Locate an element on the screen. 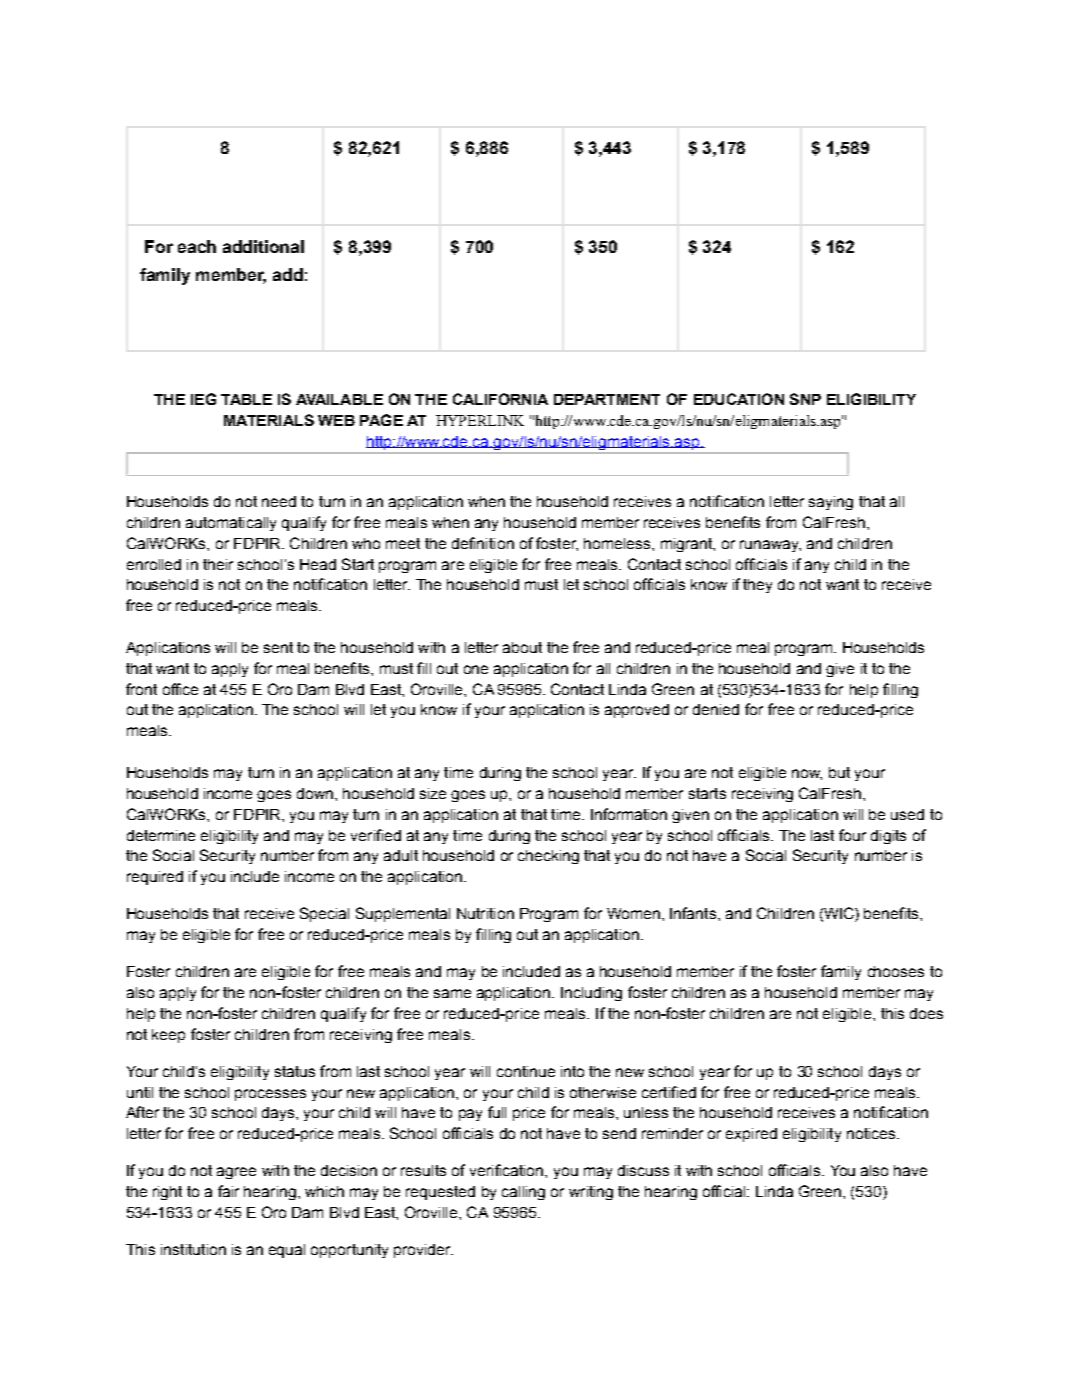 The height and width of the screenshot is (1387, 1071). approved is located at coordinates (637, 711).
